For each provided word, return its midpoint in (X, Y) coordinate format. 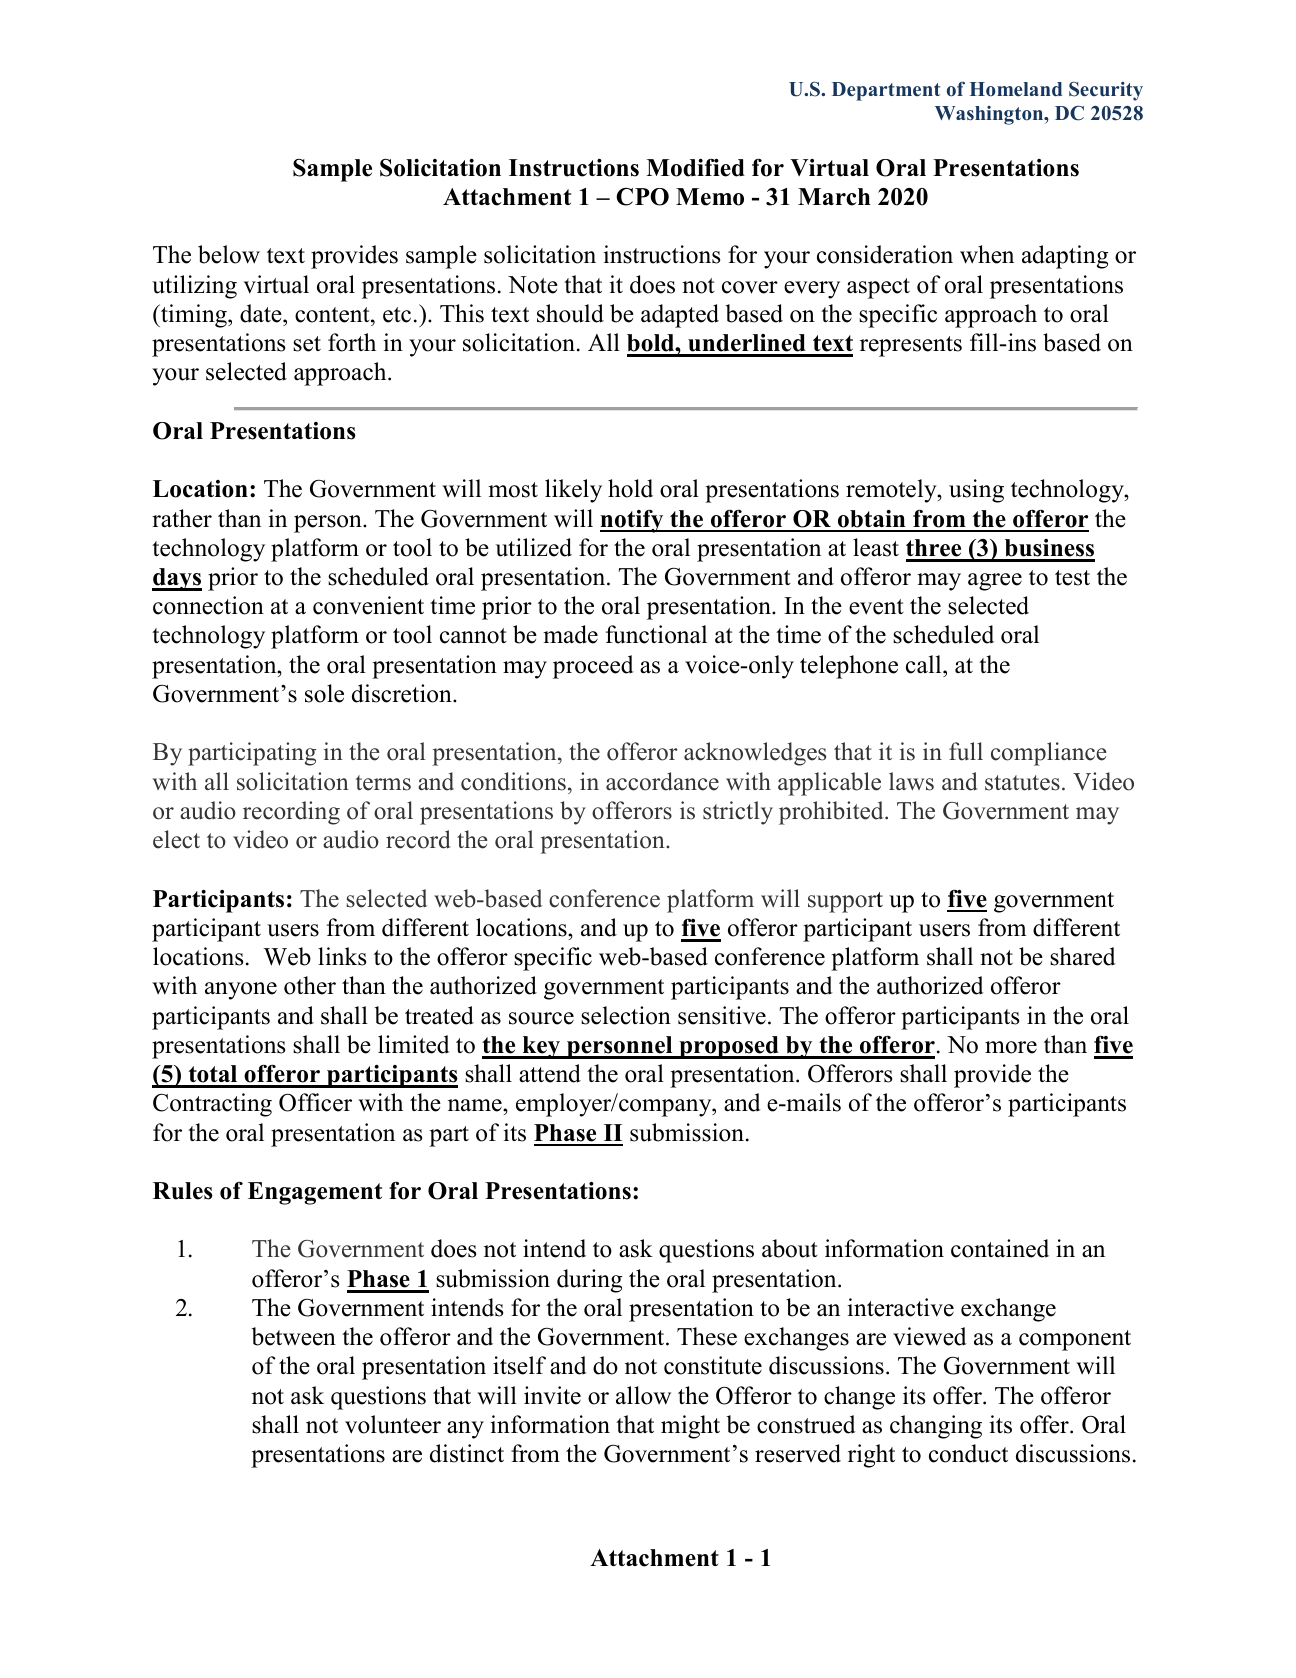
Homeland (1016, 89)
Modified (695, 168)
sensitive (722, 1015)
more (1011, 1047)
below (229, 254)
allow (643, 1395)
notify (633, 521)
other (310, 985)
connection (208, 605)
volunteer (393, 1424)
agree (995, 582)
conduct (968, 1453)
